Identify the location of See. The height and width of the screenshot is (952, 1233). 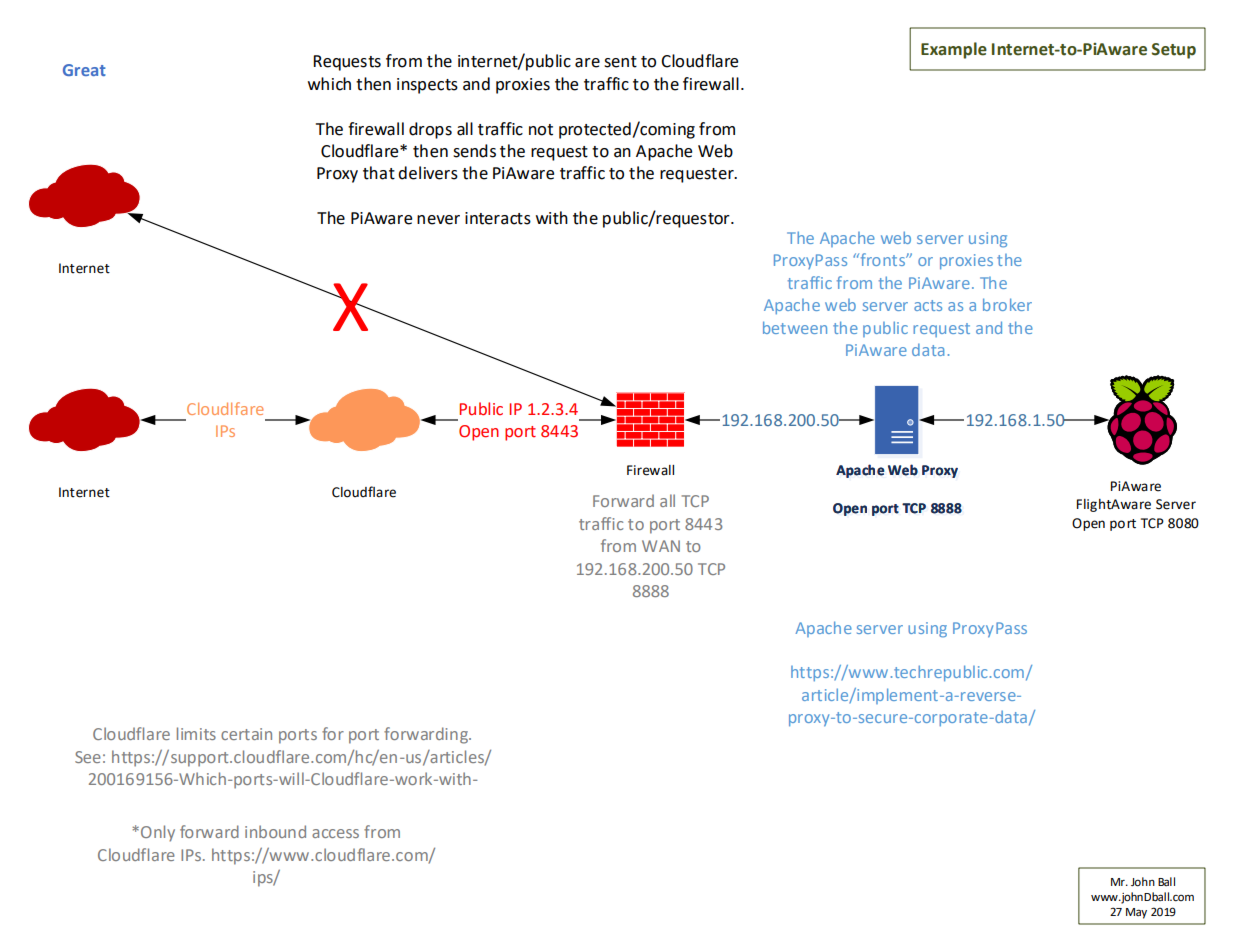
(88, 757).
